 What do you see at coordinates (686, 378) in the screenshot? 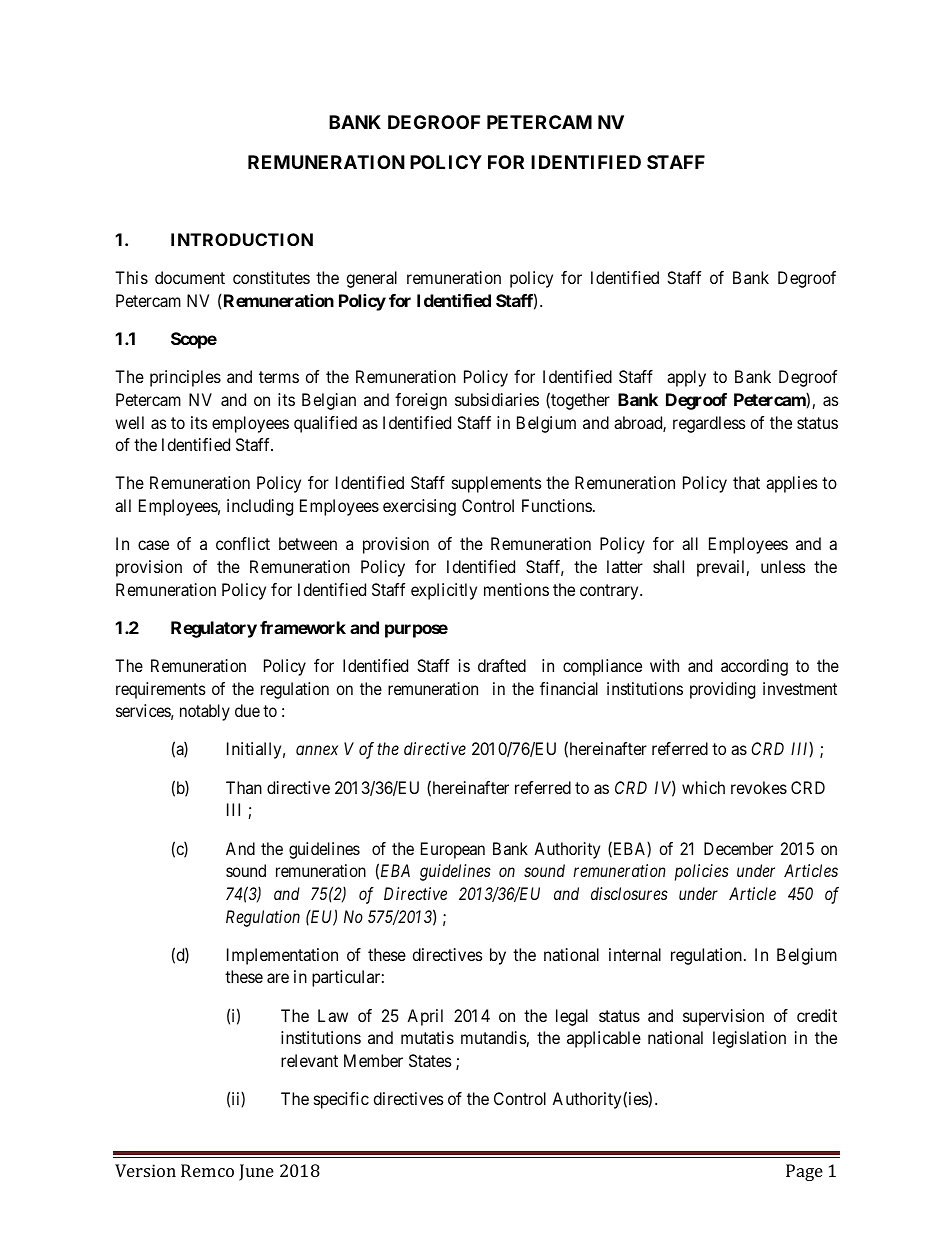
I see `apply` at bounding box center [686, 378].
